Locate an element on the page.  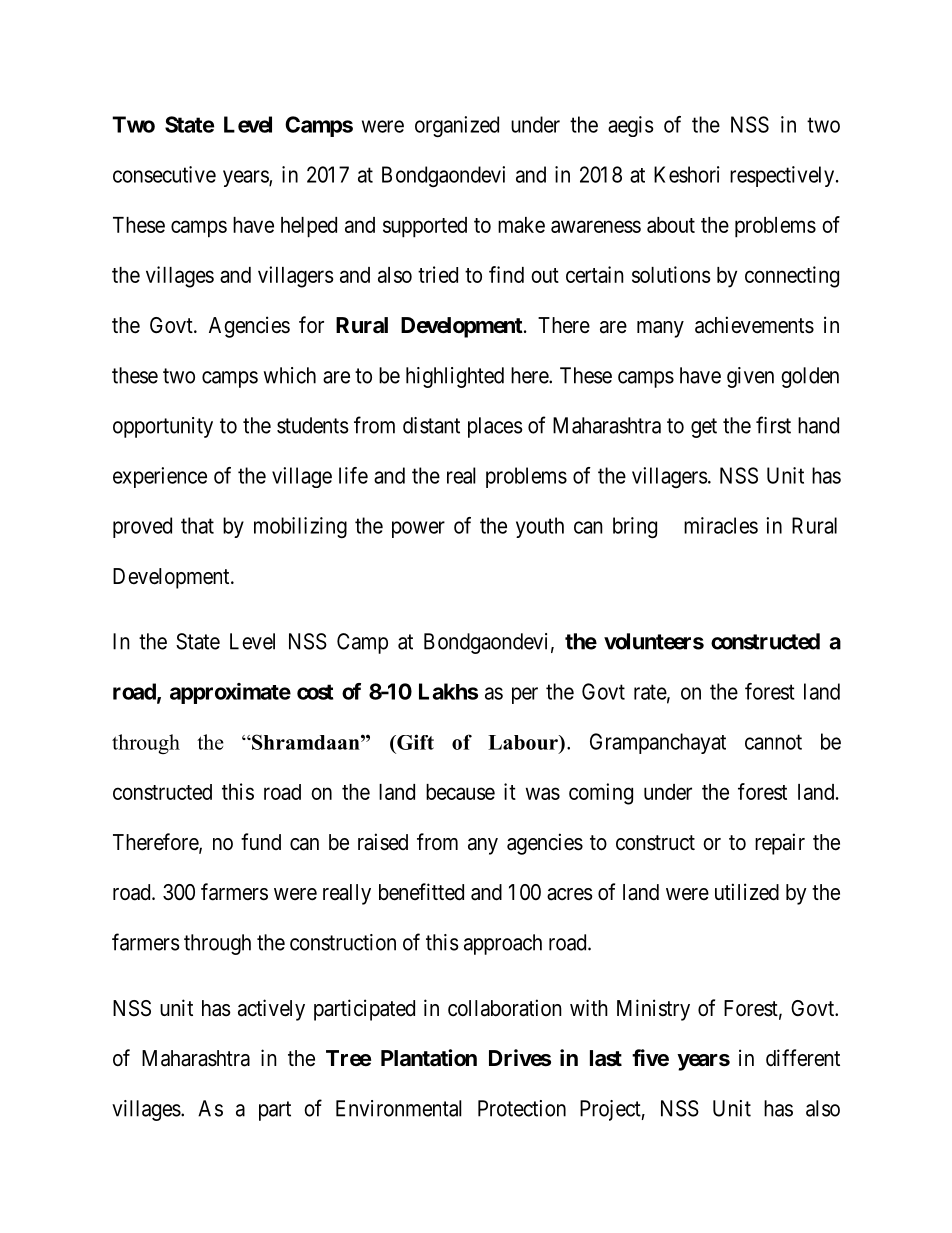
respectively is located at coordinates (783, 176).
